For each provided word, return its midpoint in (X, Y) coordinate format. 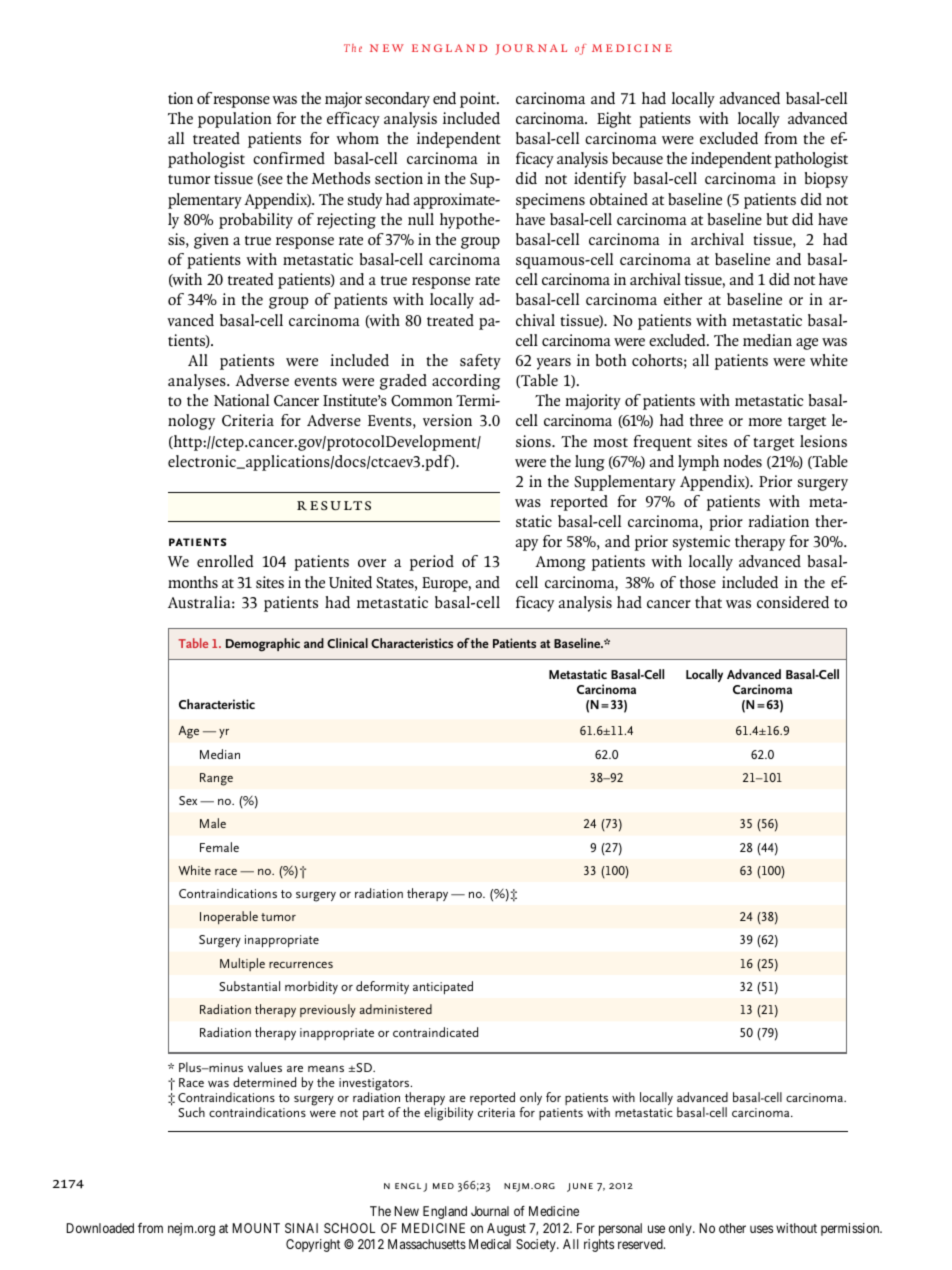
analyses (198, 382)
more (765, 422)
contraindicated (435, 1032)
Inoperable (229, 917)
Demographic (263, 645)
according (466, 382)
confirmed (289, 158)
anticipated (443, 988)
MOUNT (256, 1228)
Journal (490, 1211)
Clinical (347, 643)
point (479, 100)
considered (793, 602)
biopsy (826, 180)
